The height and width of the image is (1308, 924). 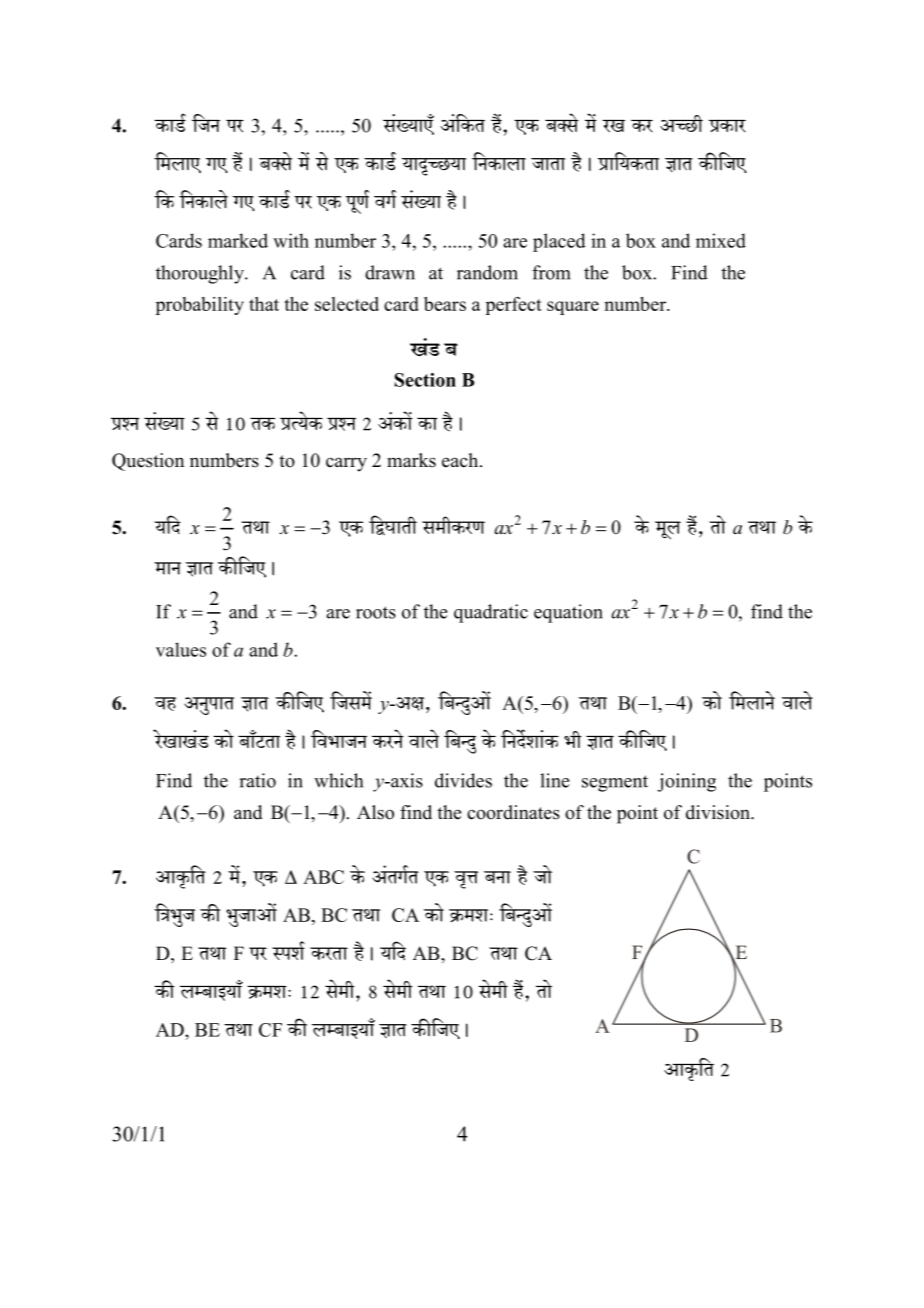 I want to click on drawn, so click(x=390, y=272).
